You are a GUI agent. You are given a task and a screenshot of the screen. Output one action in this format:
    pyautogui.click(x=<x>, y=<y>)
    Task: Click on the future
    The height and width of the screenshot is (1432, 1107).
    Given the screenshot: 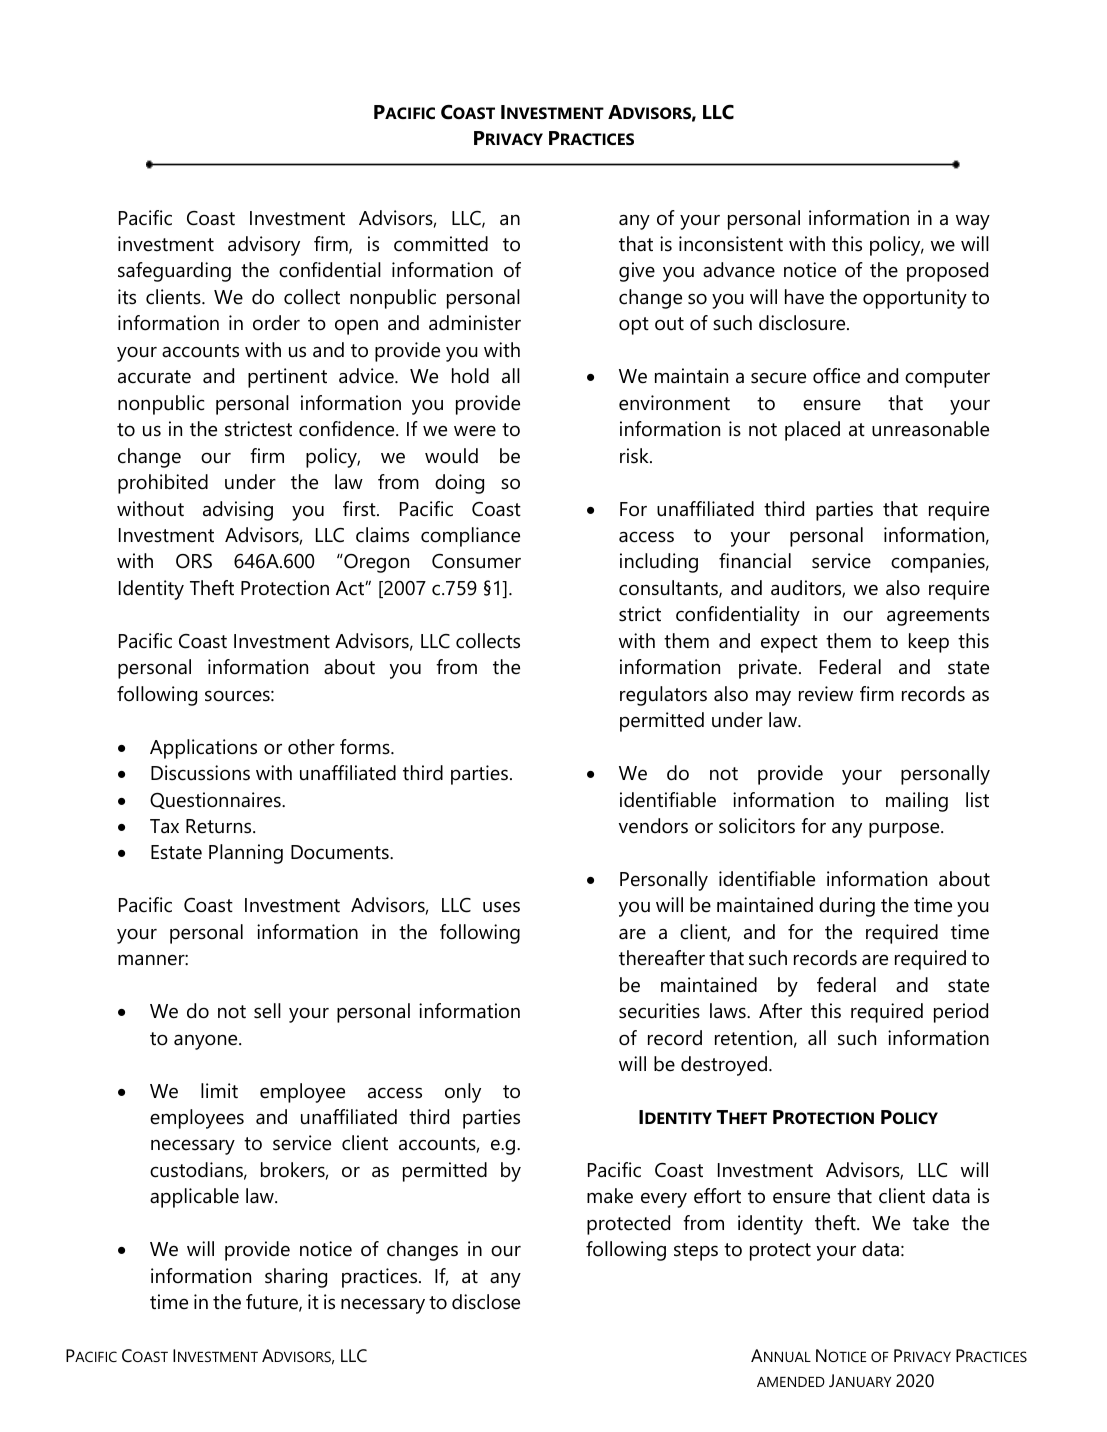 What is the action you would take?
    pyautogui.click(x=273, y=1303)
